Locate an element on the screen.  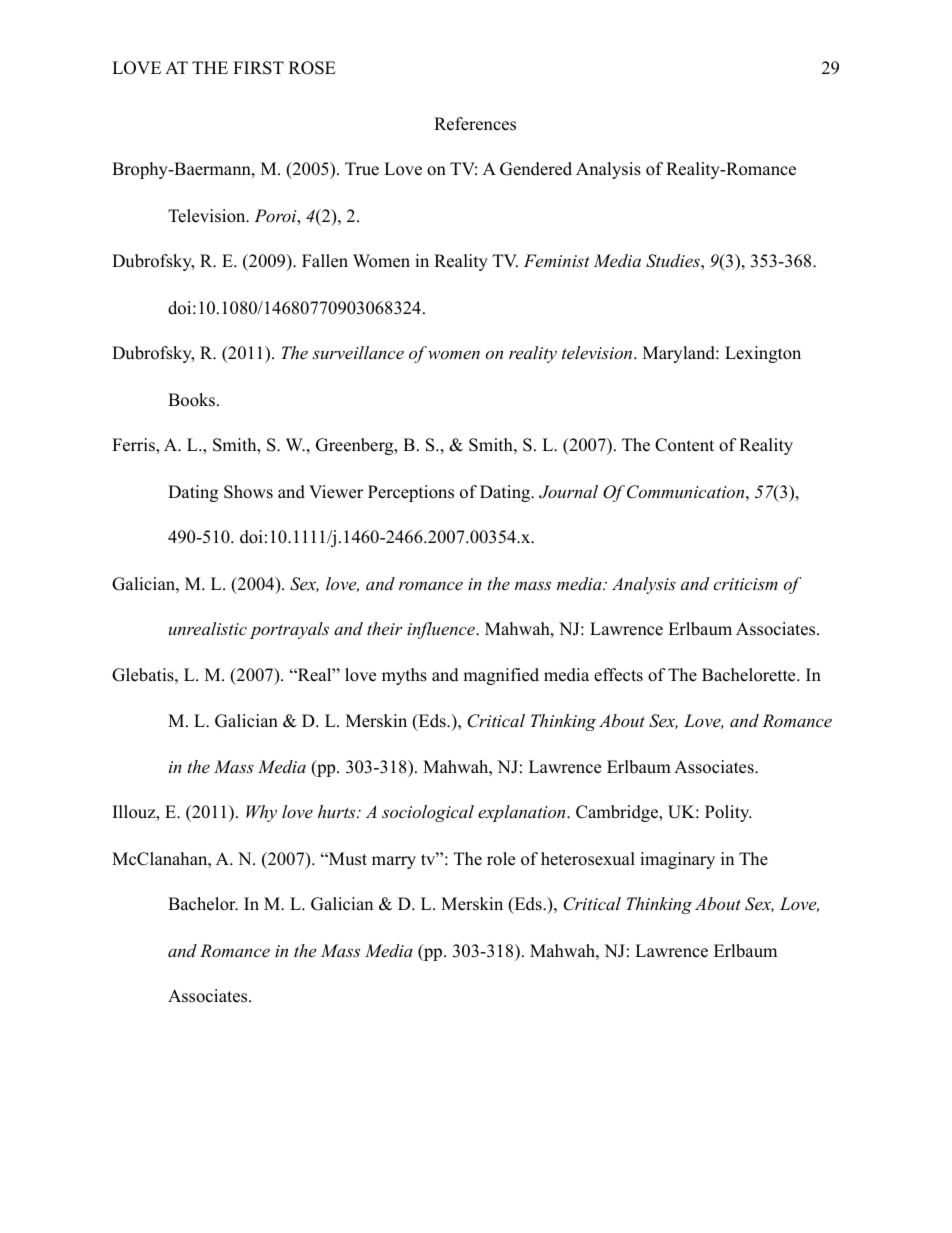
Perceptions is located at coordinates (411, 493).
